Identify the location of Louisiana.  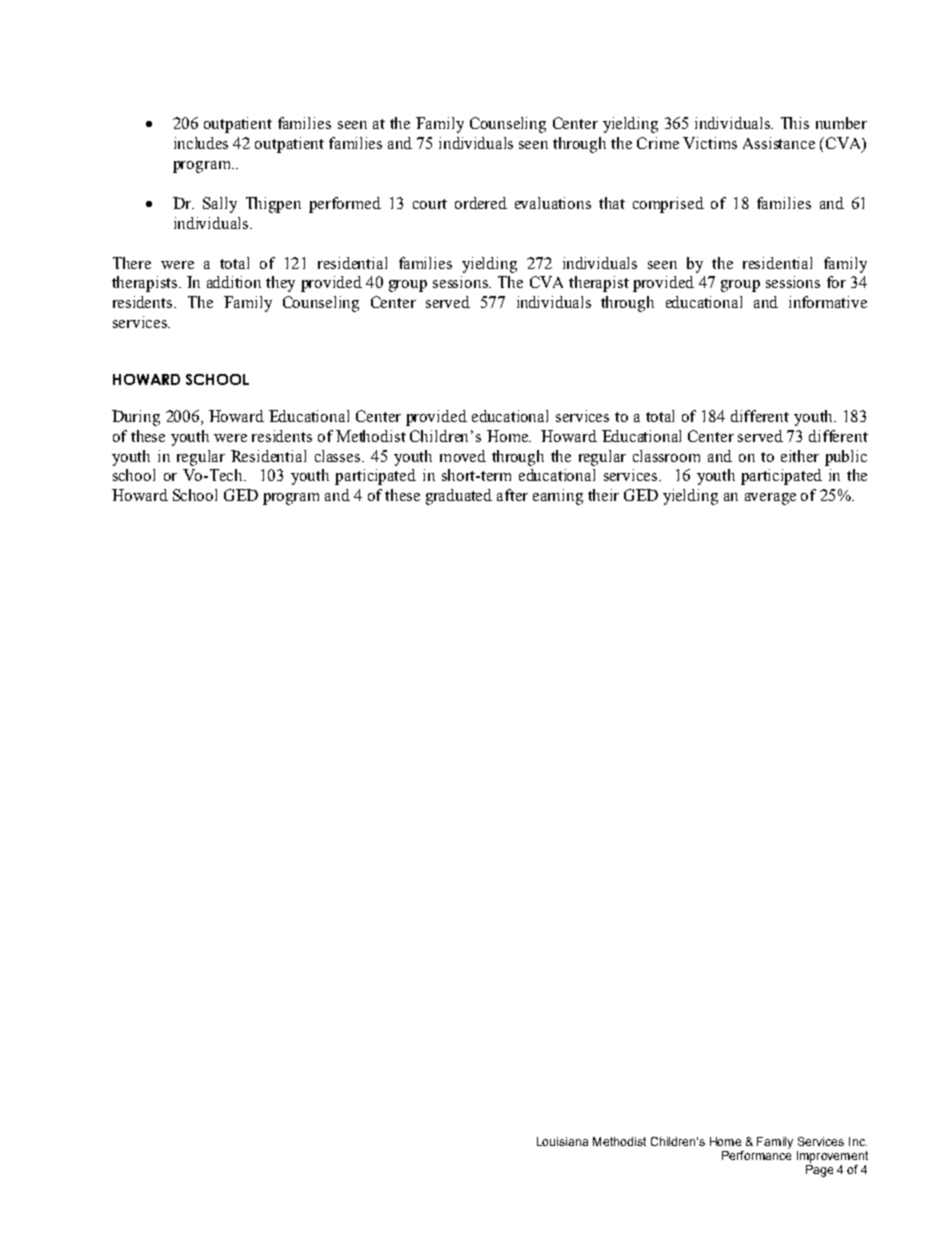
(562, 1141).
